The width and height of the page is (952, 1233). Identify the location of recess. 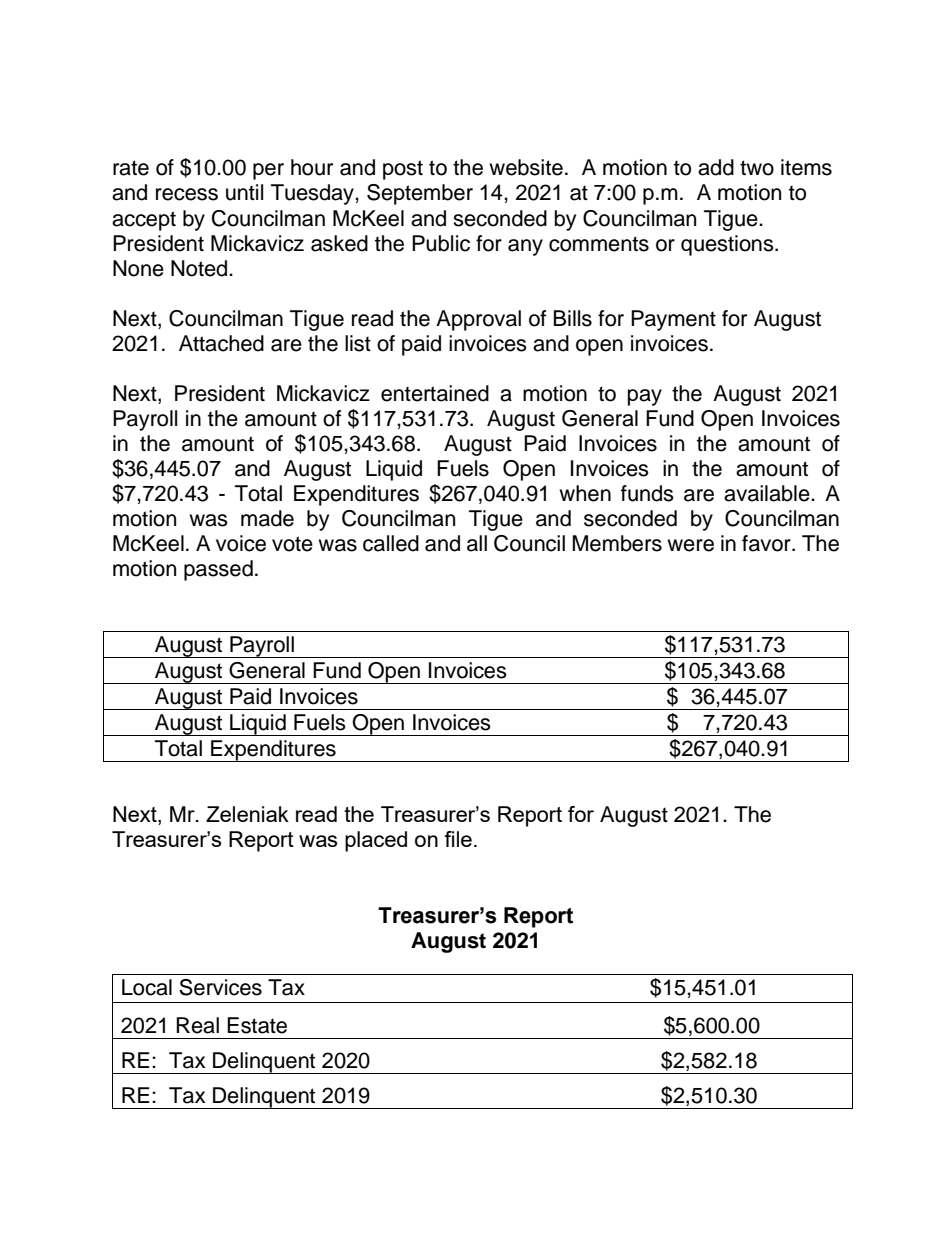
(187, 194).
